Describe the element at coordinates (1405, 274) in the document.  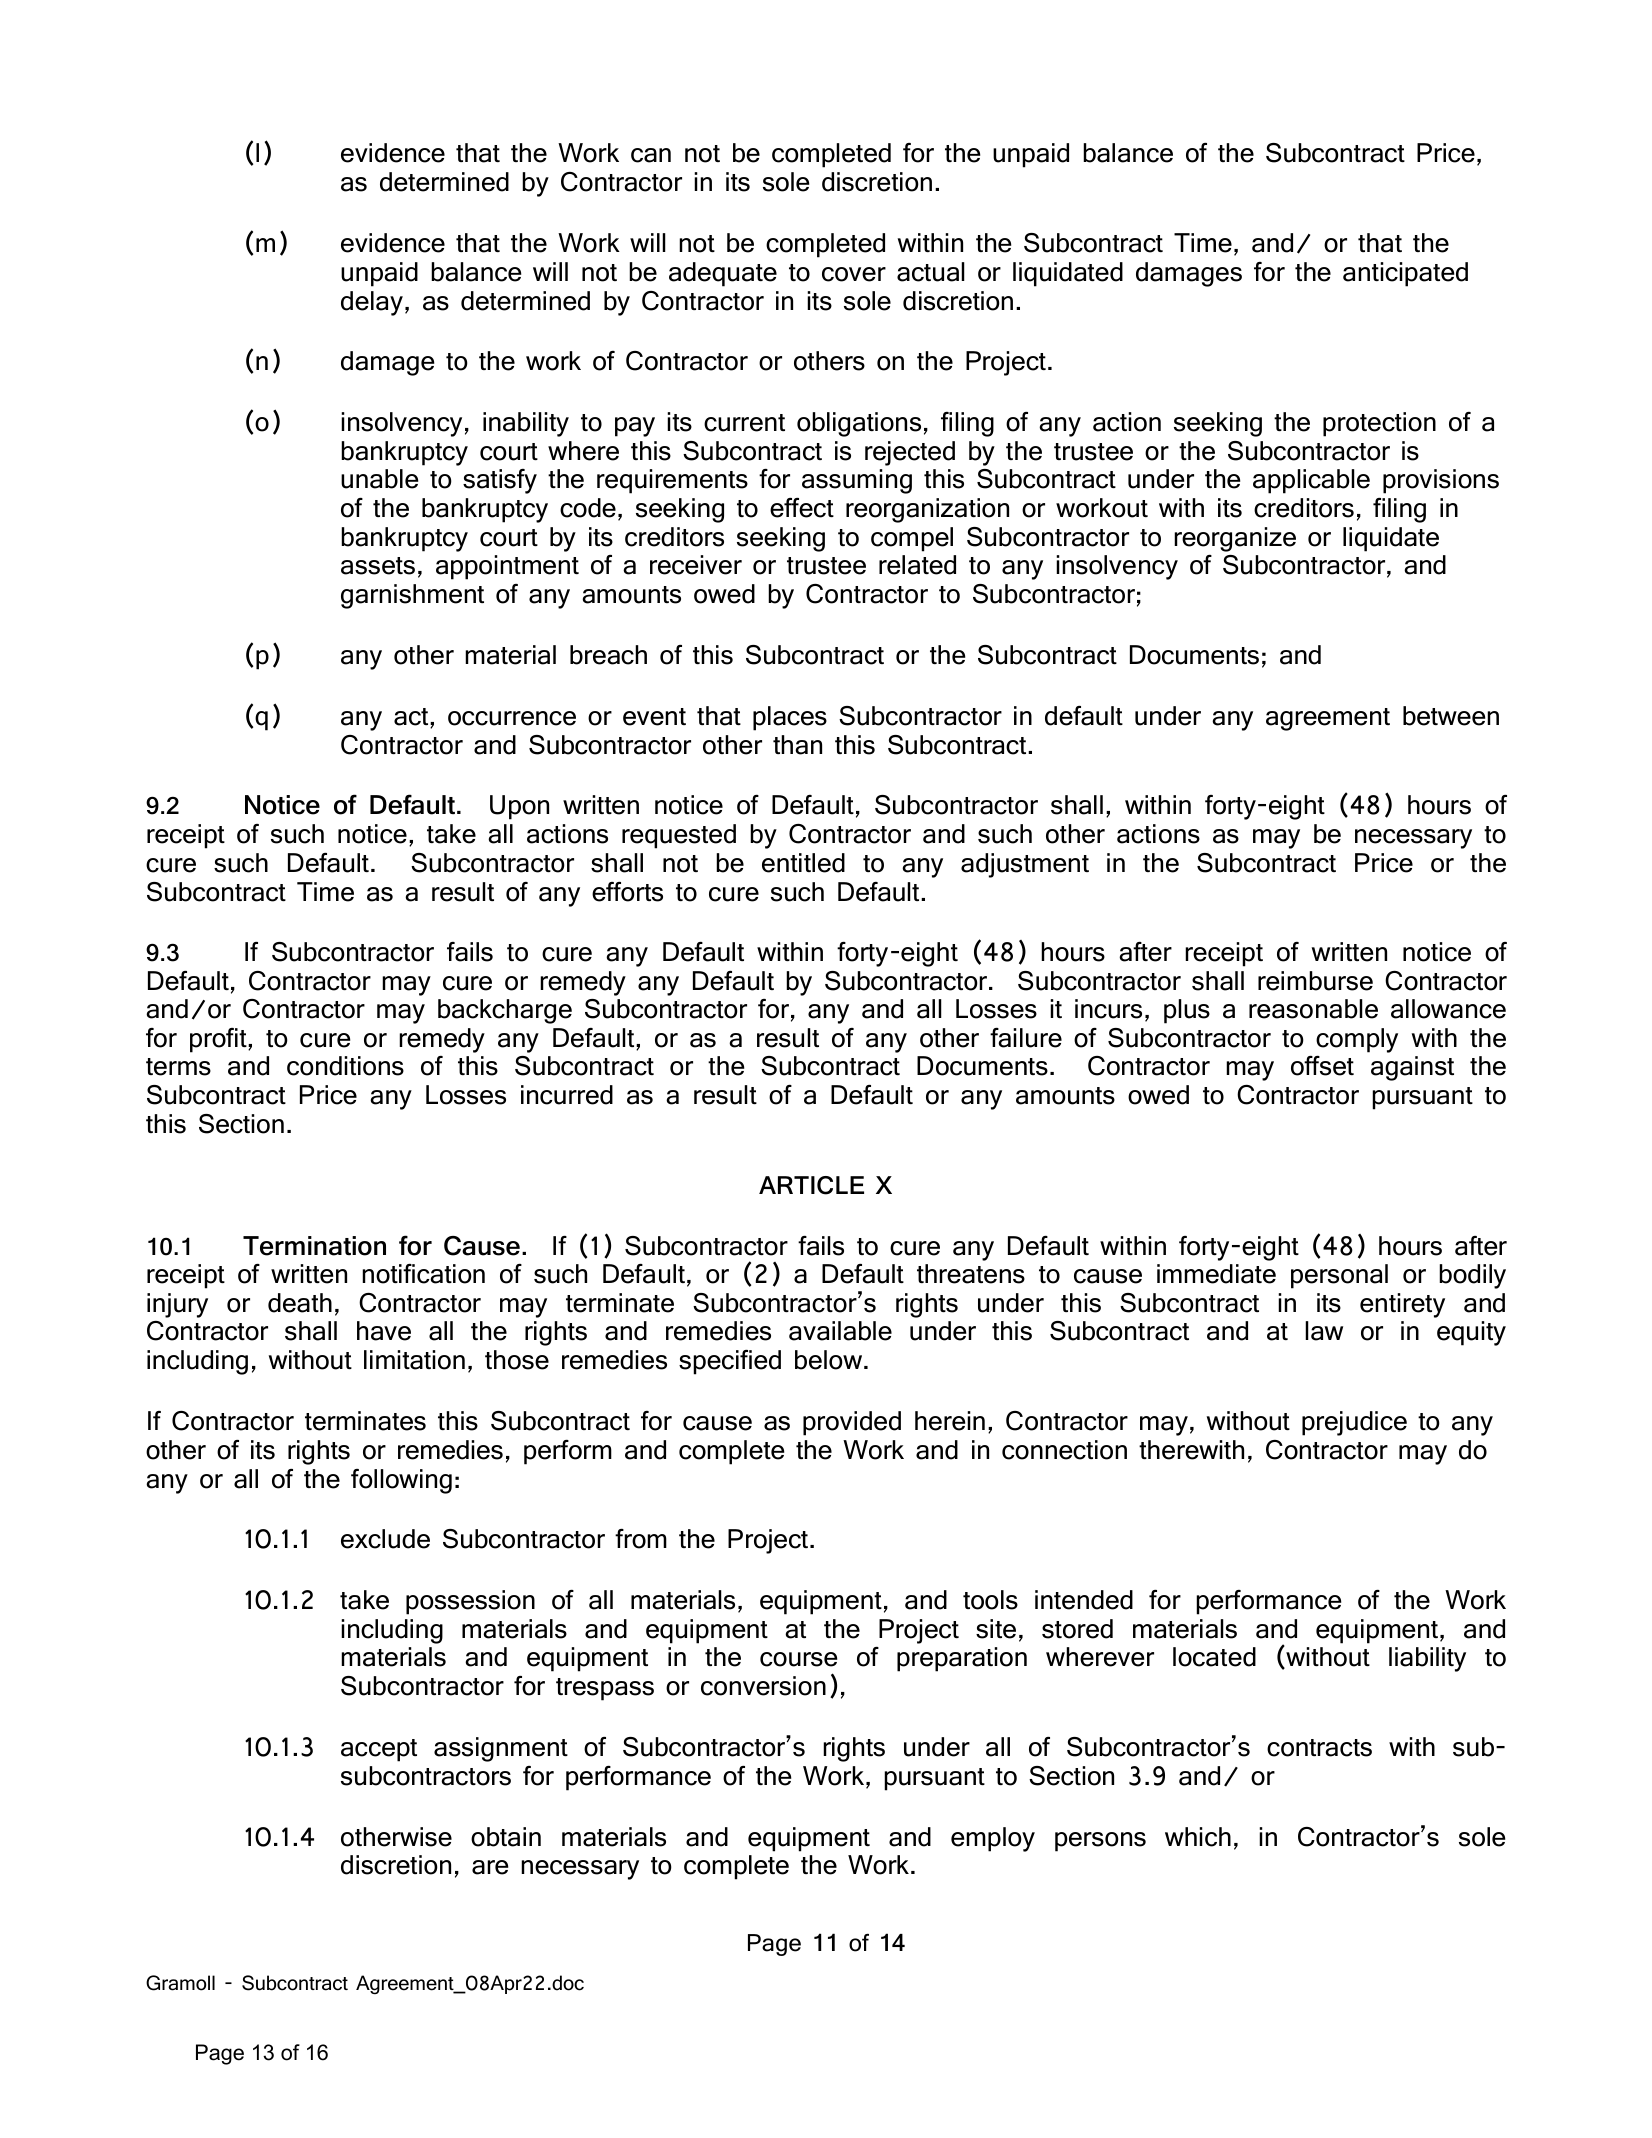
I see `anticipated` at that location.
